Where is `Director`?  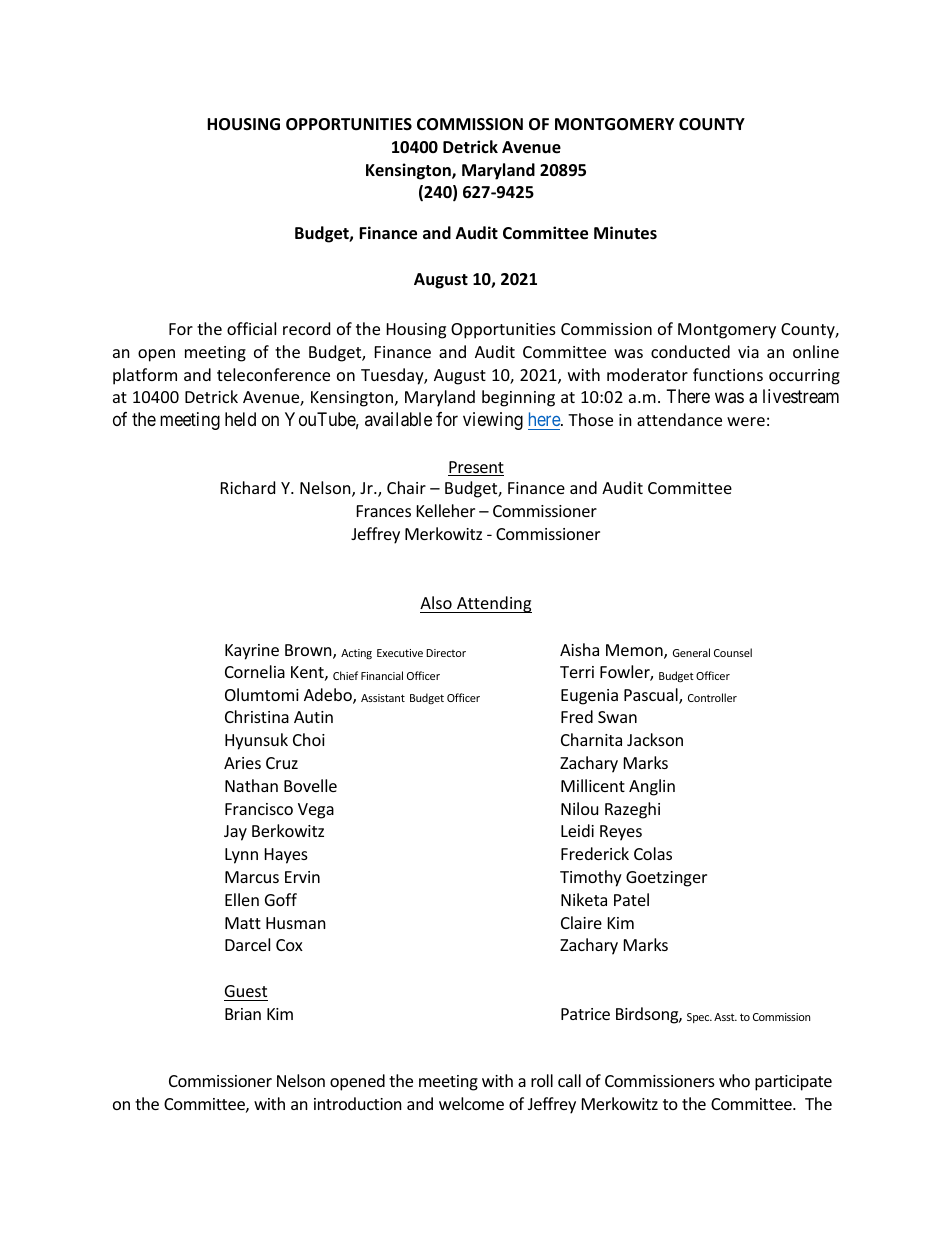
Director is located at coordinates (446, 653).
